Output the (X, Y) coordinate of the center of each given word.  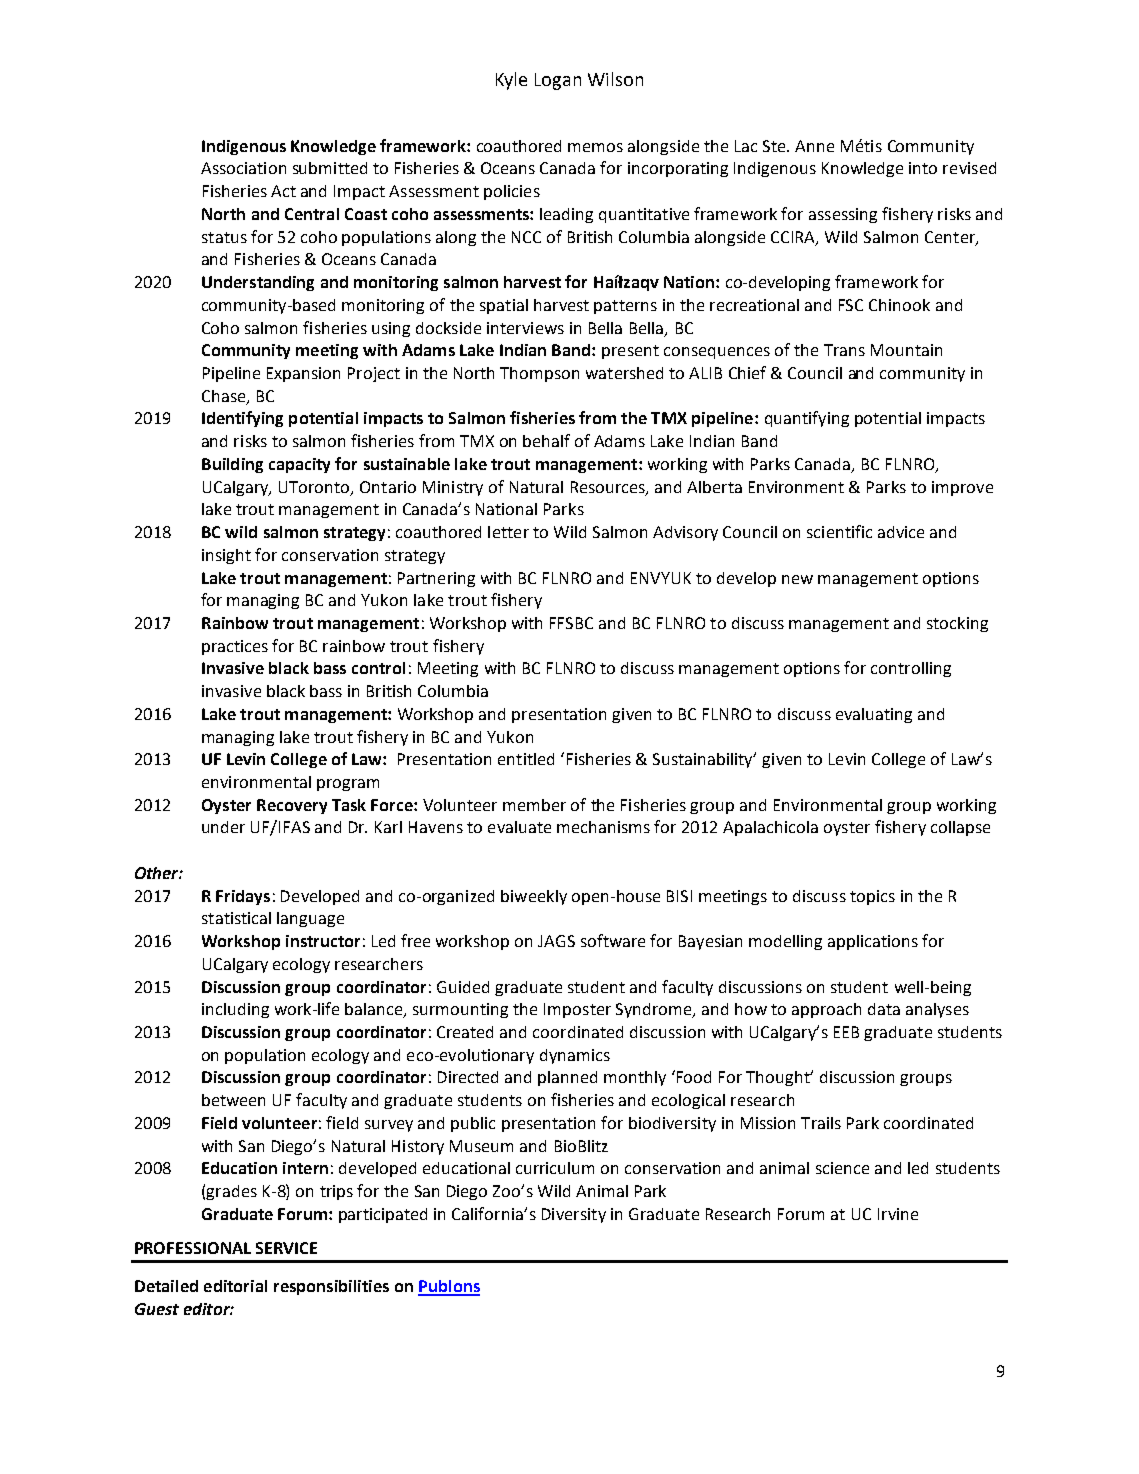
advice (901, 532)
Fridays (243, 897)
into (923, 168)
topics (872, 897)
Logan (558, 81)
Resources (609, 488)
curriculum (555, 1168)
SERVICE (286, 1248)
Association (243, 168)
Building (232, 465)
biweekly (534, 897)
